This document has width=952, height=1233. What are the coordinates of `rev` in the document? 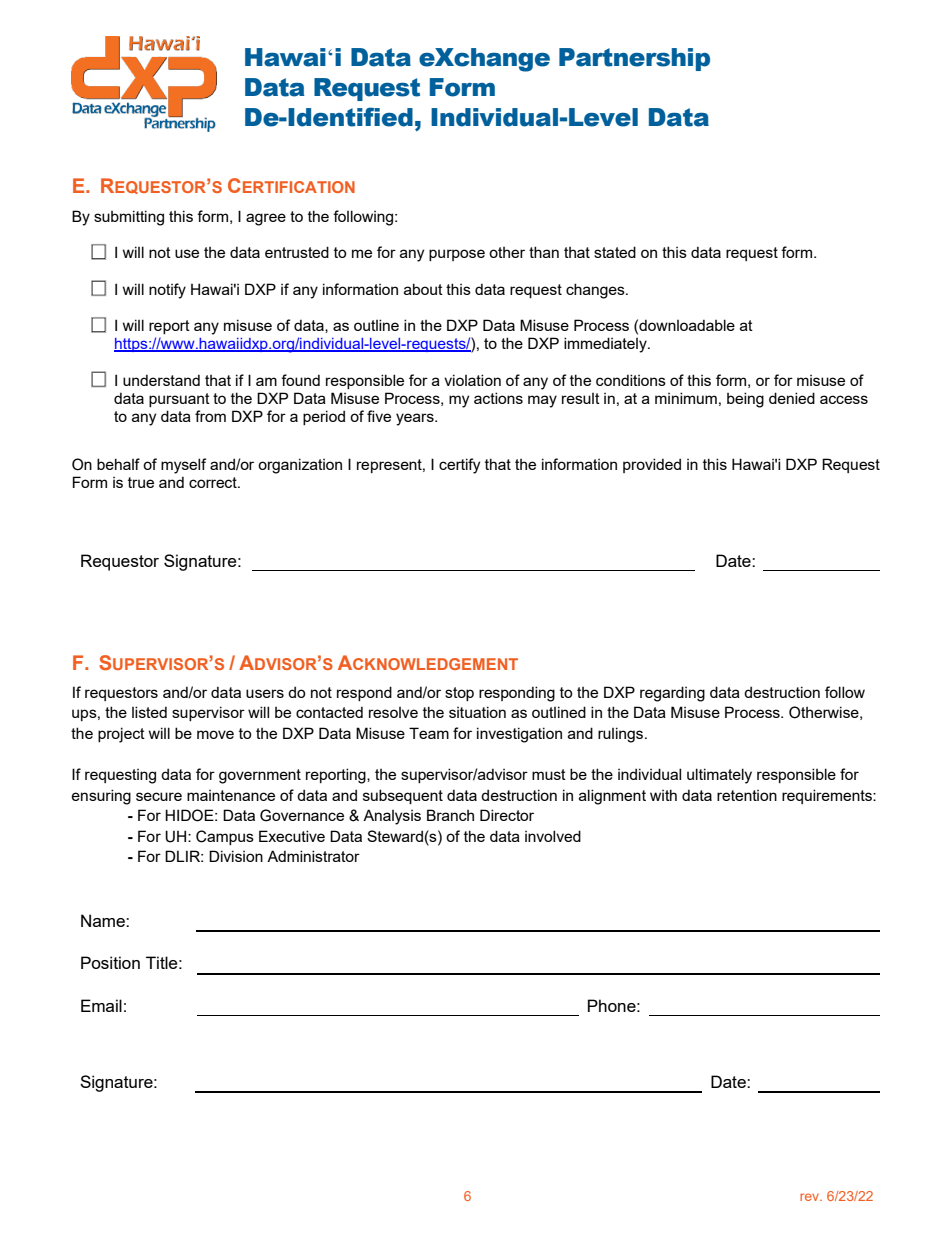 It's located at (810, 1197).
